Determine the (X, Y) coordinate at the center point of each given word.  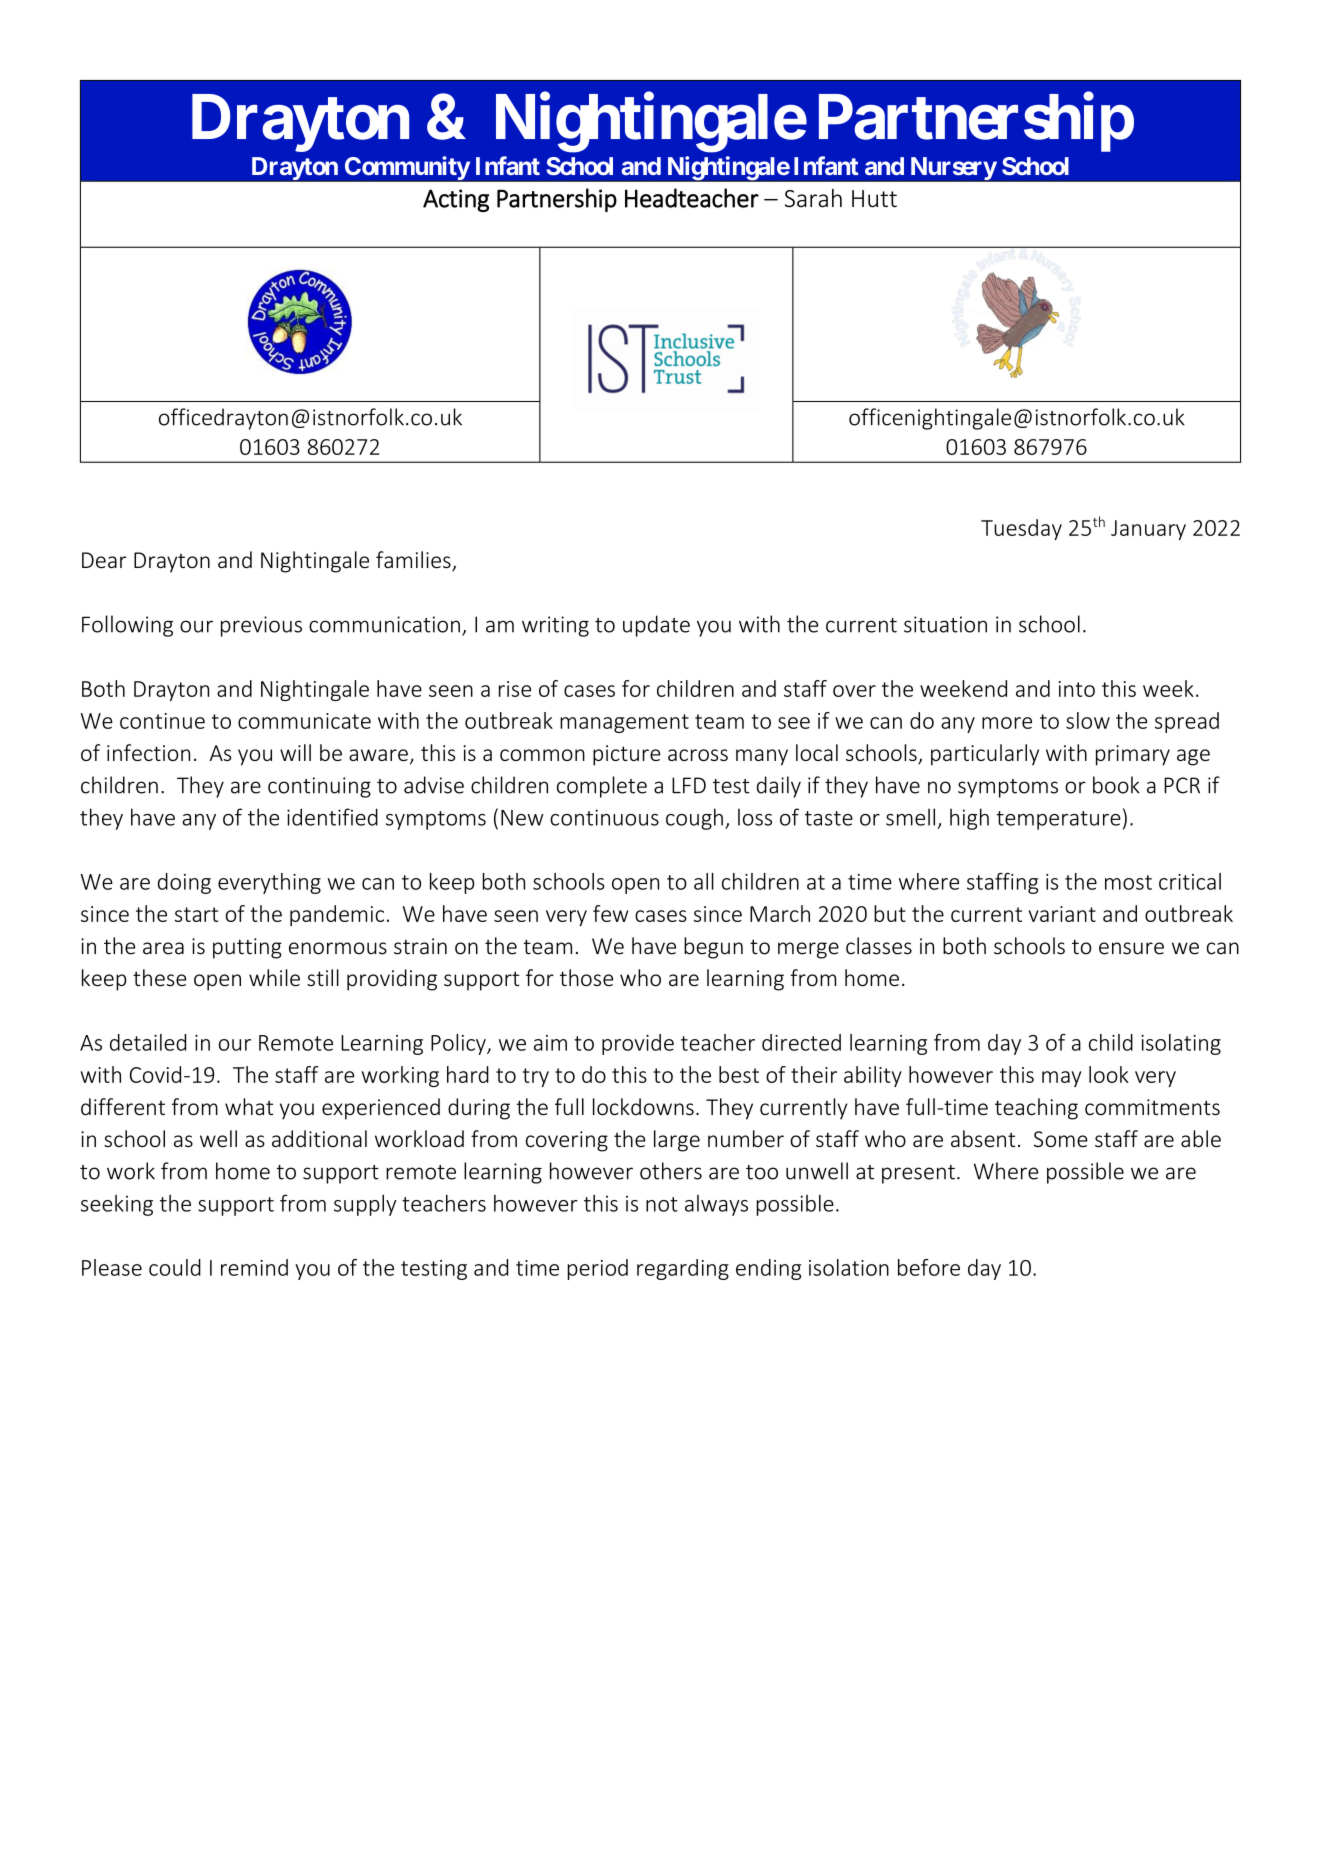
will (295, 752)
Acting (456, 200)
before (929, 1267)
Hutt (874, 199)
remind (254, 1267)
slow (1088, 720)
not (662, 1204)
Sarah (813, 198)
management (624, 723)
